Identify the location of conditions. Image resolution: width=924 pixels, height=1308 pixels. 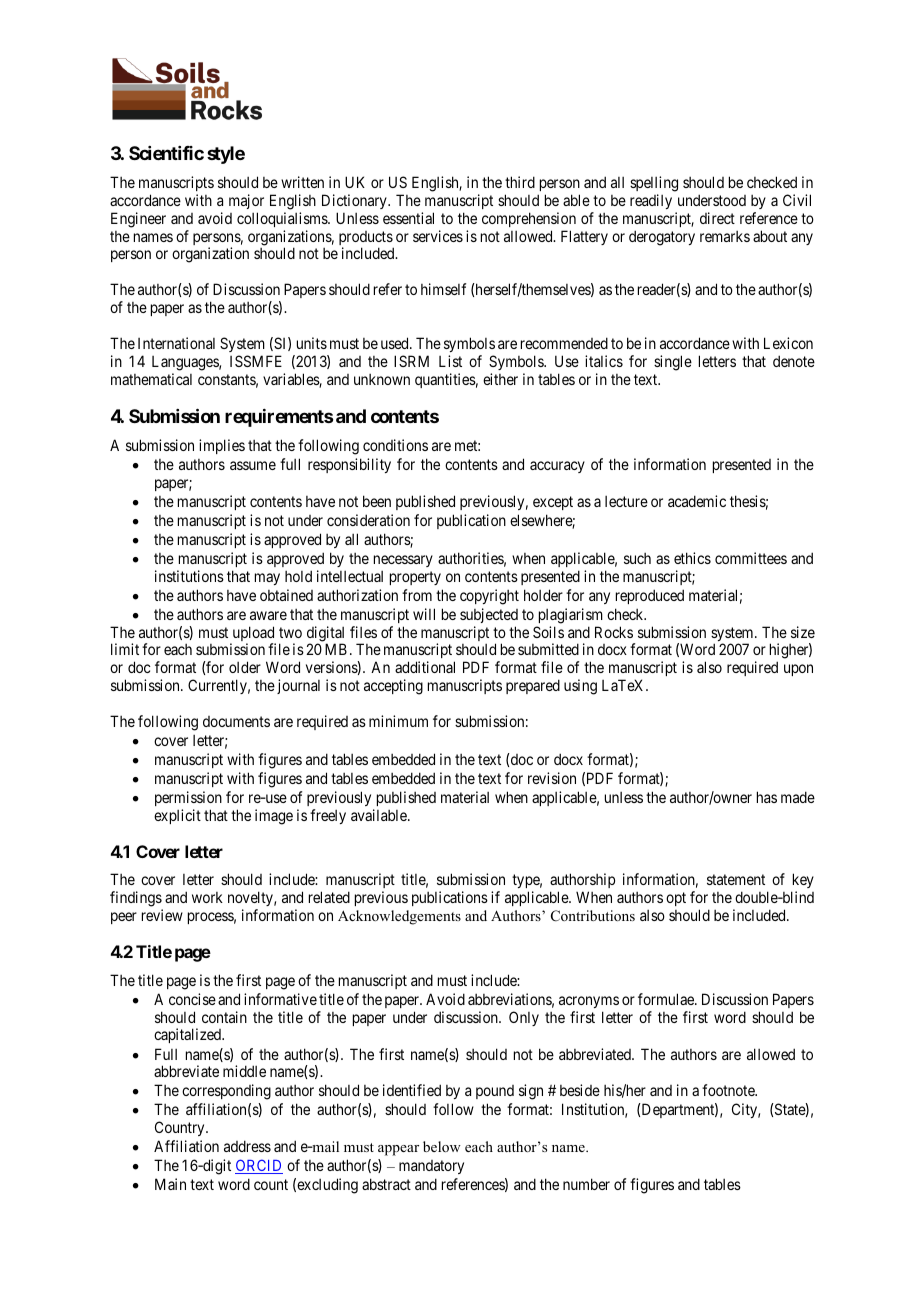
(395, 445).
